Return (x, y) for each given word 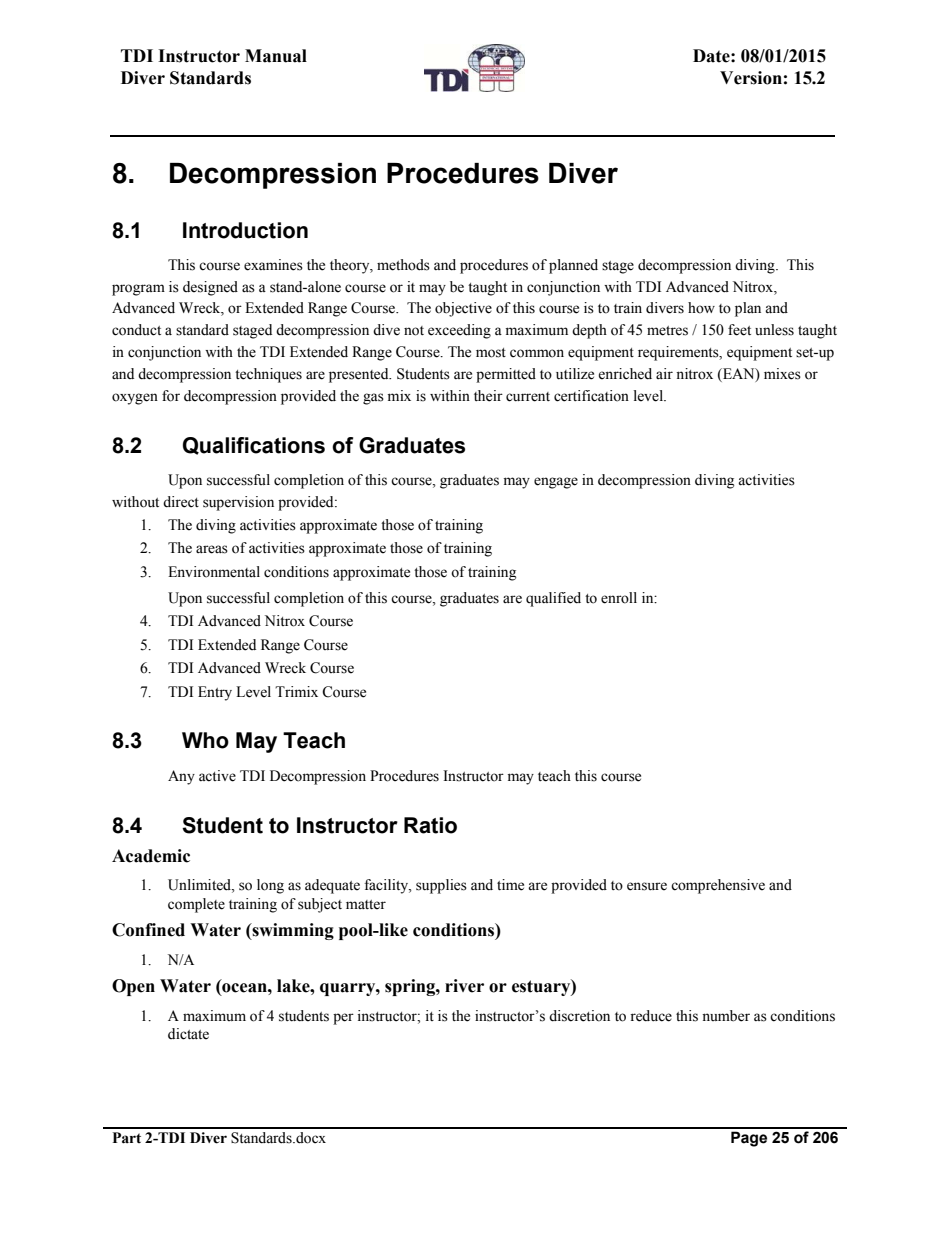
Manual (276, 56)
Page (749, 1139)
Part (127, 1138)
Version (751, 78)
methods (403, 265)
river (464, 986)
